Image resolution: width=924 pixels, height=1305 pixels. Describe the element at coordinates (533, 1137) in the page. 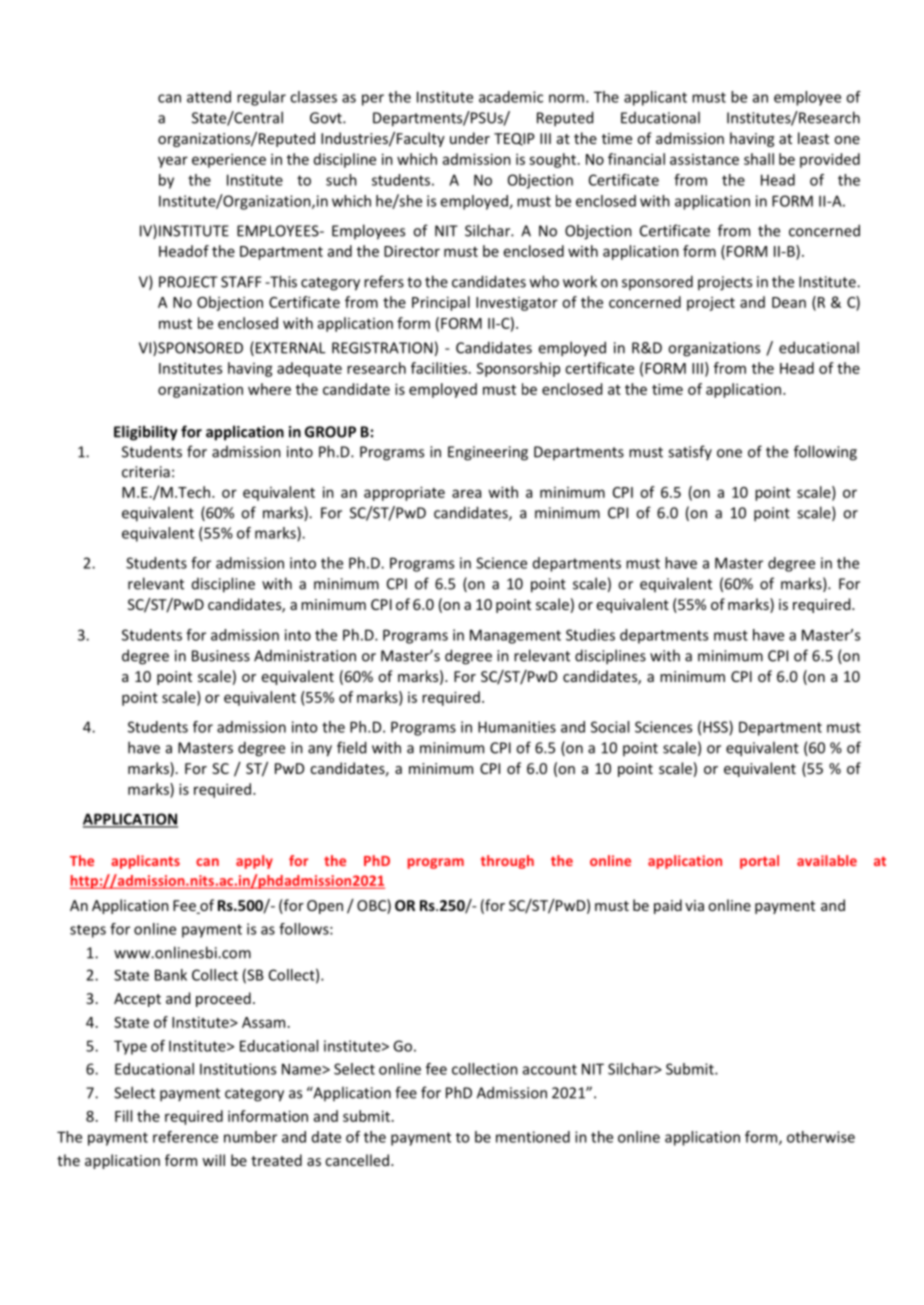

I see `mentioned` at that location.
